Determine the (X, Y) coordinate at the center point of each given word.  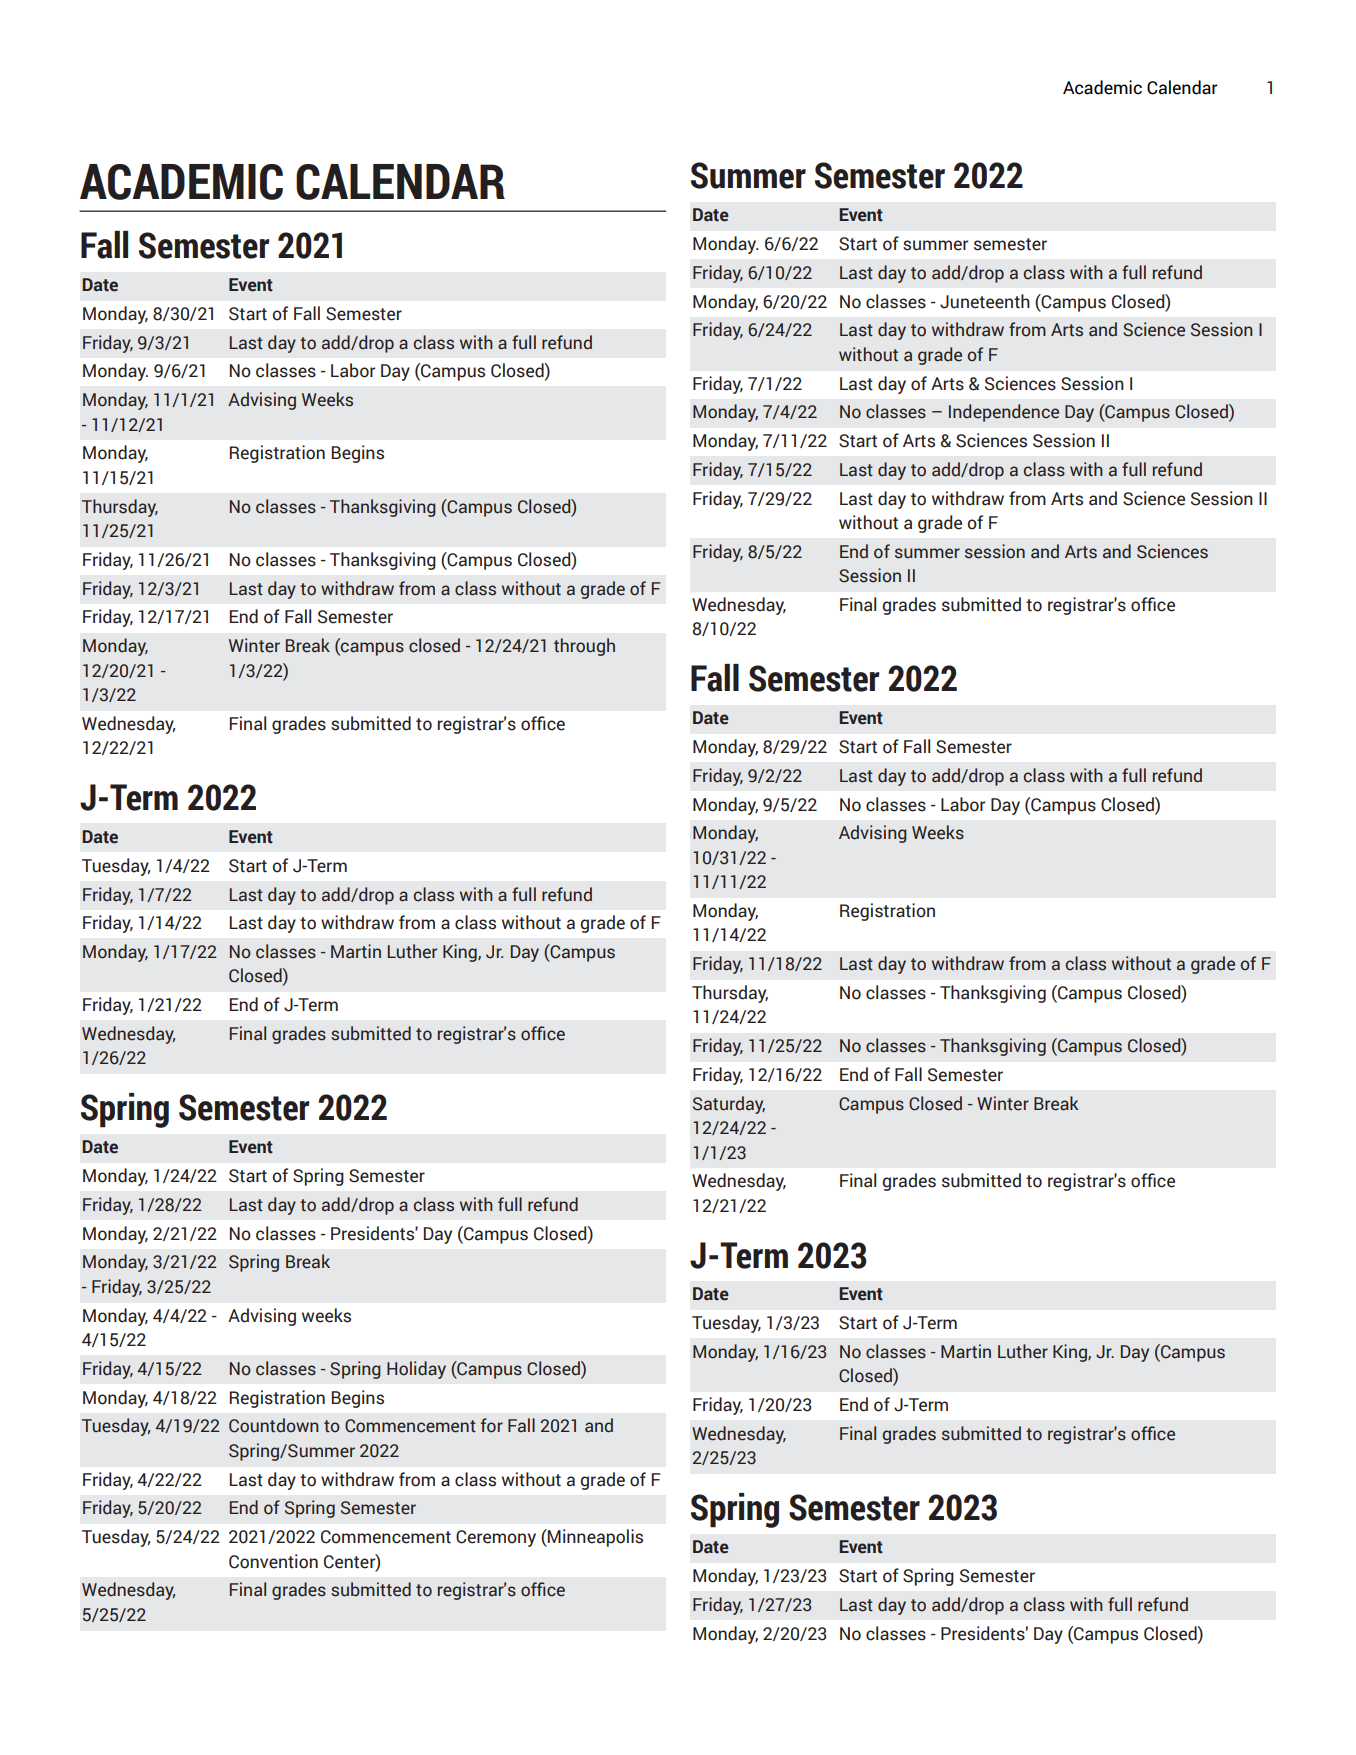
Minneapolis (594, 1538)
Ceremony (496, 1538)
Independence (1004, 413)
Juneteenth (985, 301)
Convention (273, 1561)
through (584, 647)
